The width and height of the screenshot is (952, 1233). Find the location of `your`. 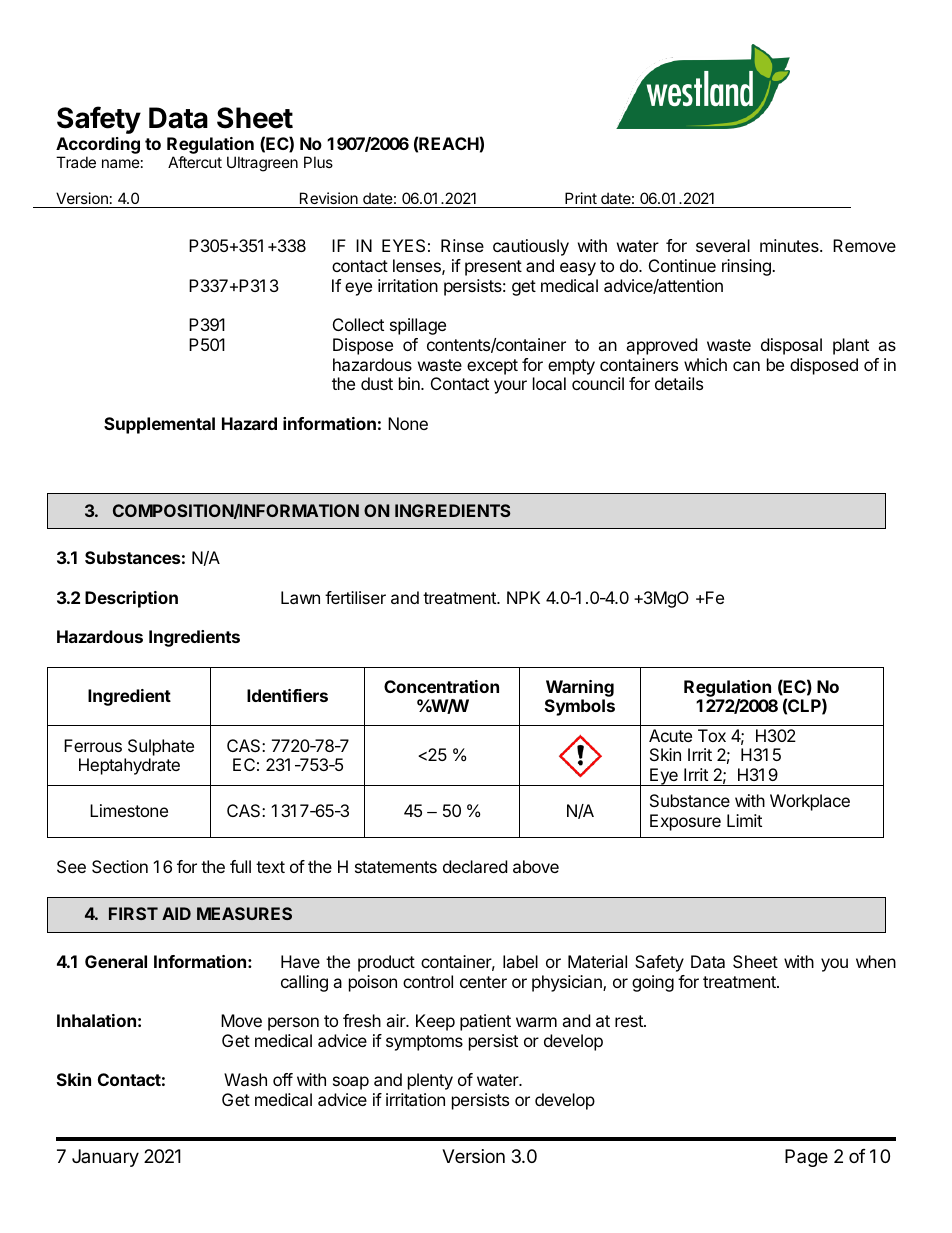

your is located at coordinates (510, 387).
